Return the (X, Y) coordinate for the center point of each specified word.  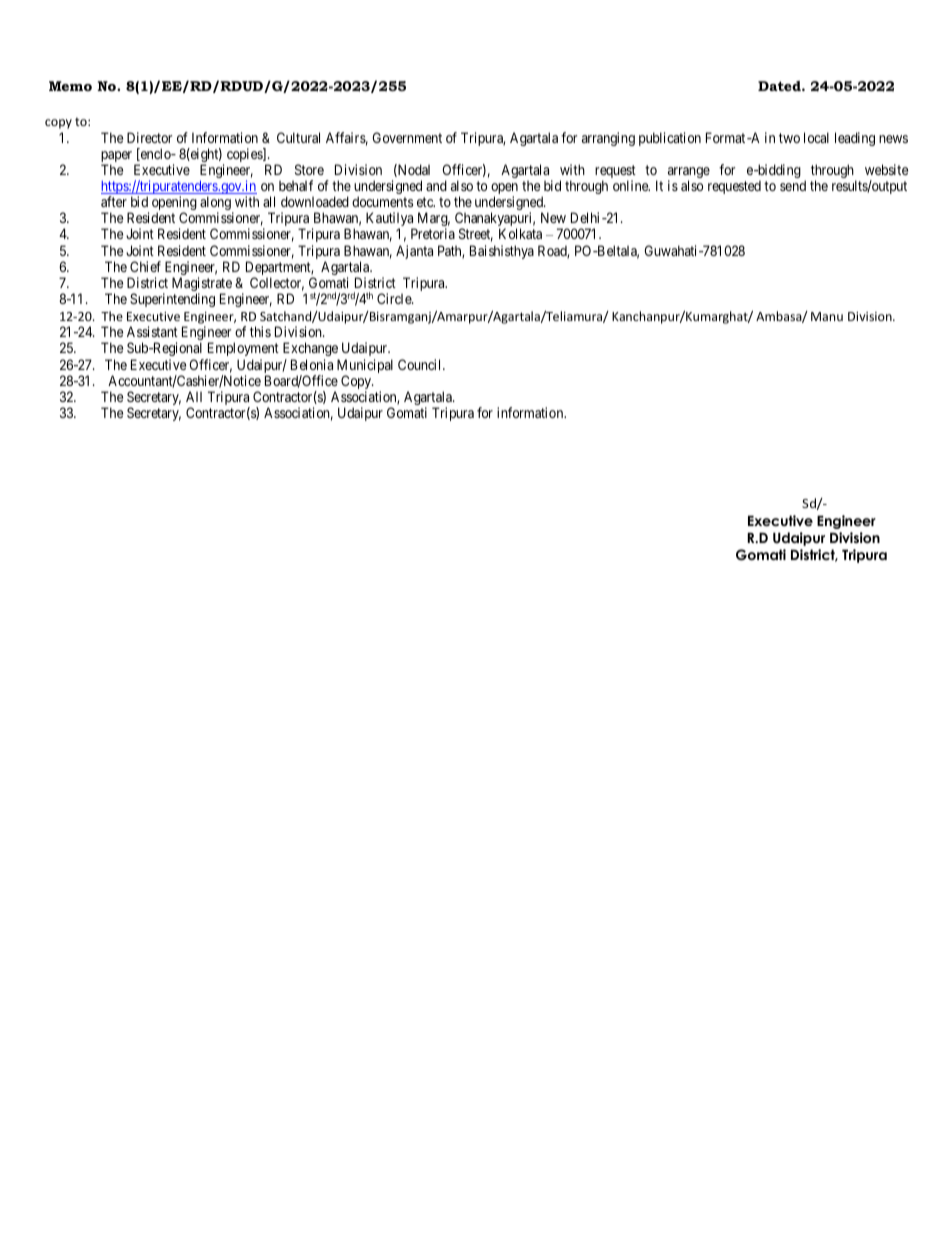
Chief (145, 266)
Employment (243, 349)
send (793, 185)
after (114, 201)
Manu (827, 316)
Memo (70, 86)
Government (407, 137)
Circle (395, 298)
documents (382, 201)
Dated (780, 86)
